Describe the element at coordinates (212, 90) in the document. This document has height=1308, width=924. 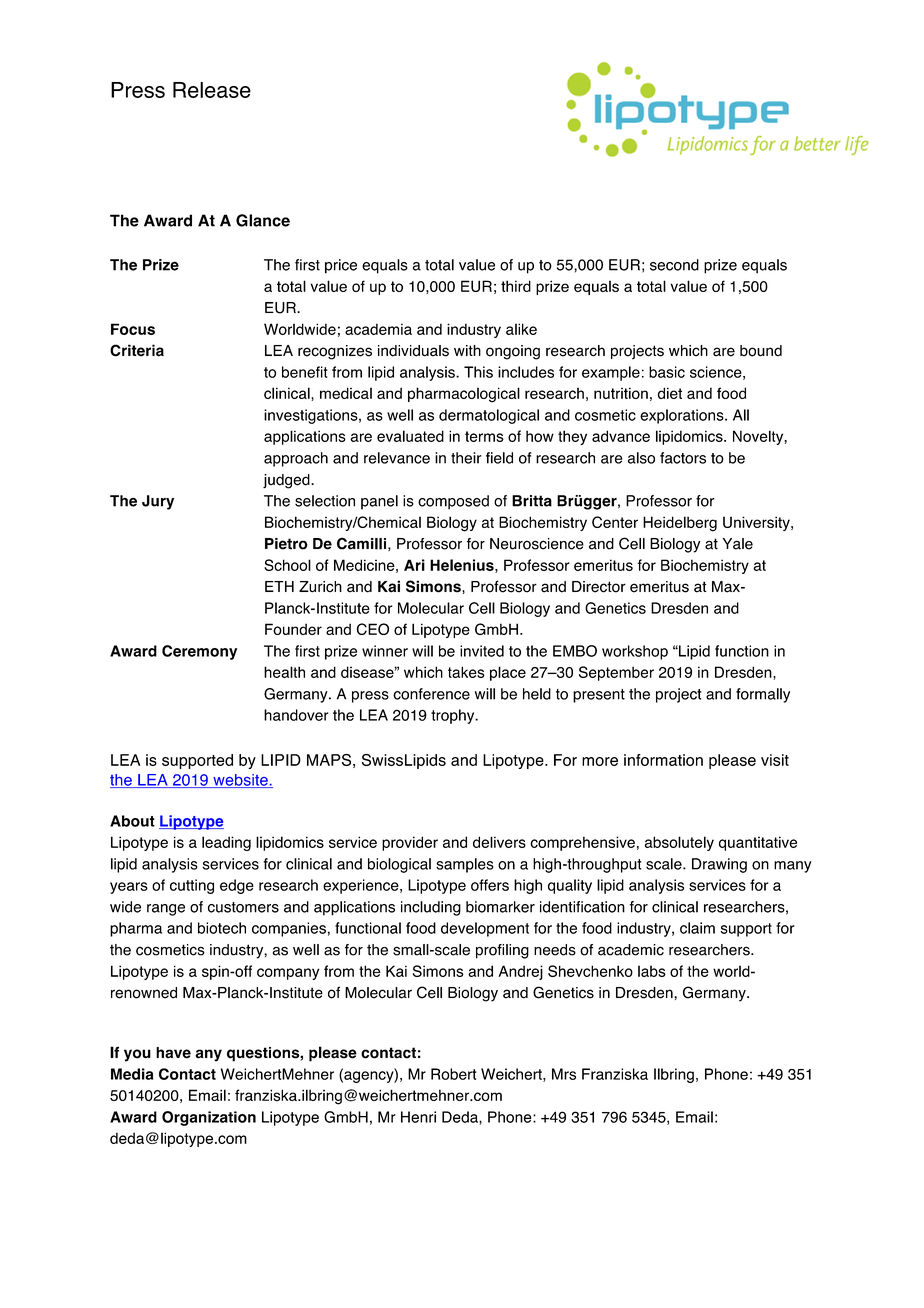
I see `Release` at that location.
